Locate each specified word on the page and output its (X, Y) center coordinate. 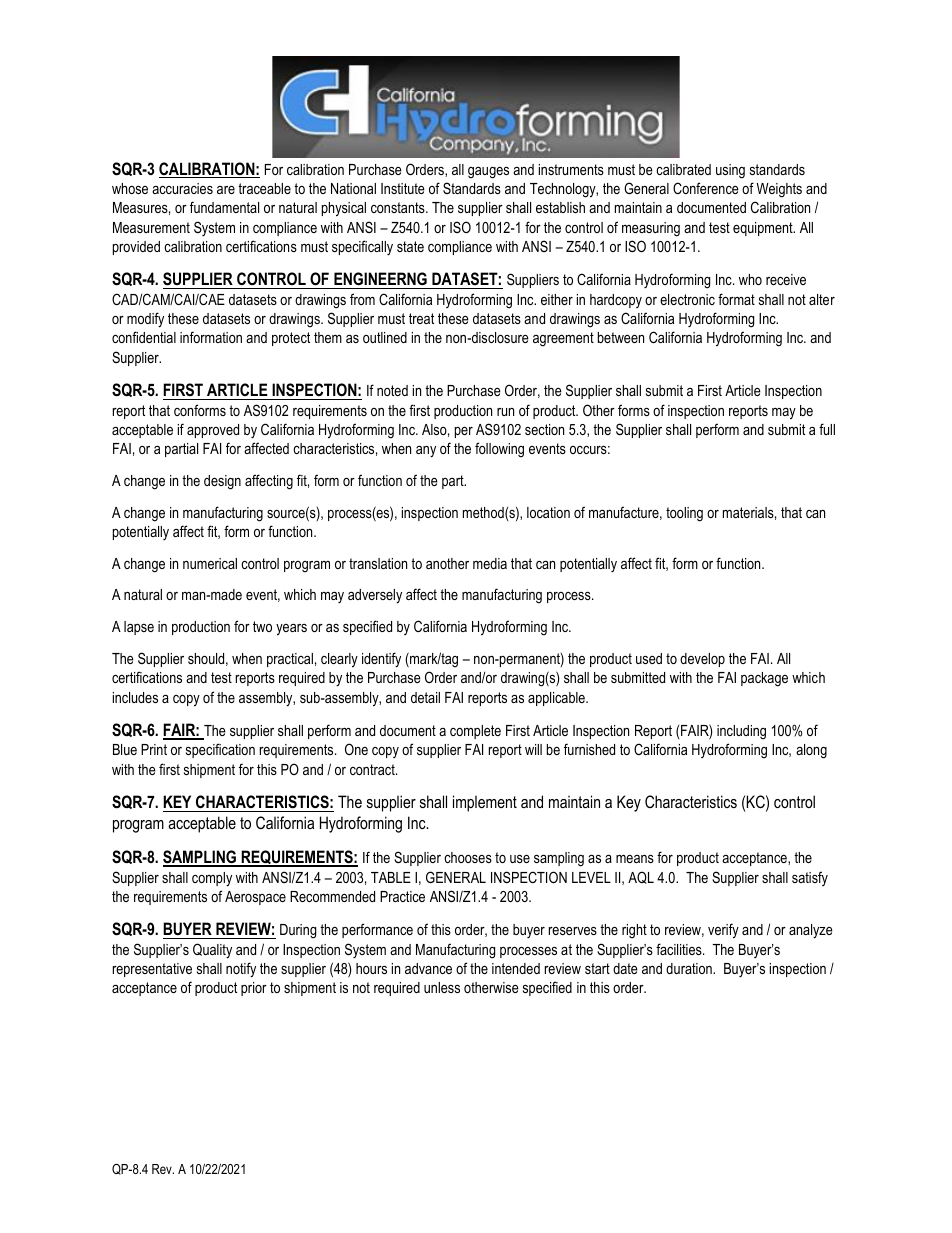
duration (690, 968)
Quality (212, 951)
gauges (488, 173)
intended (516, 968)
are (226, 190)
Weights (779, 190)
